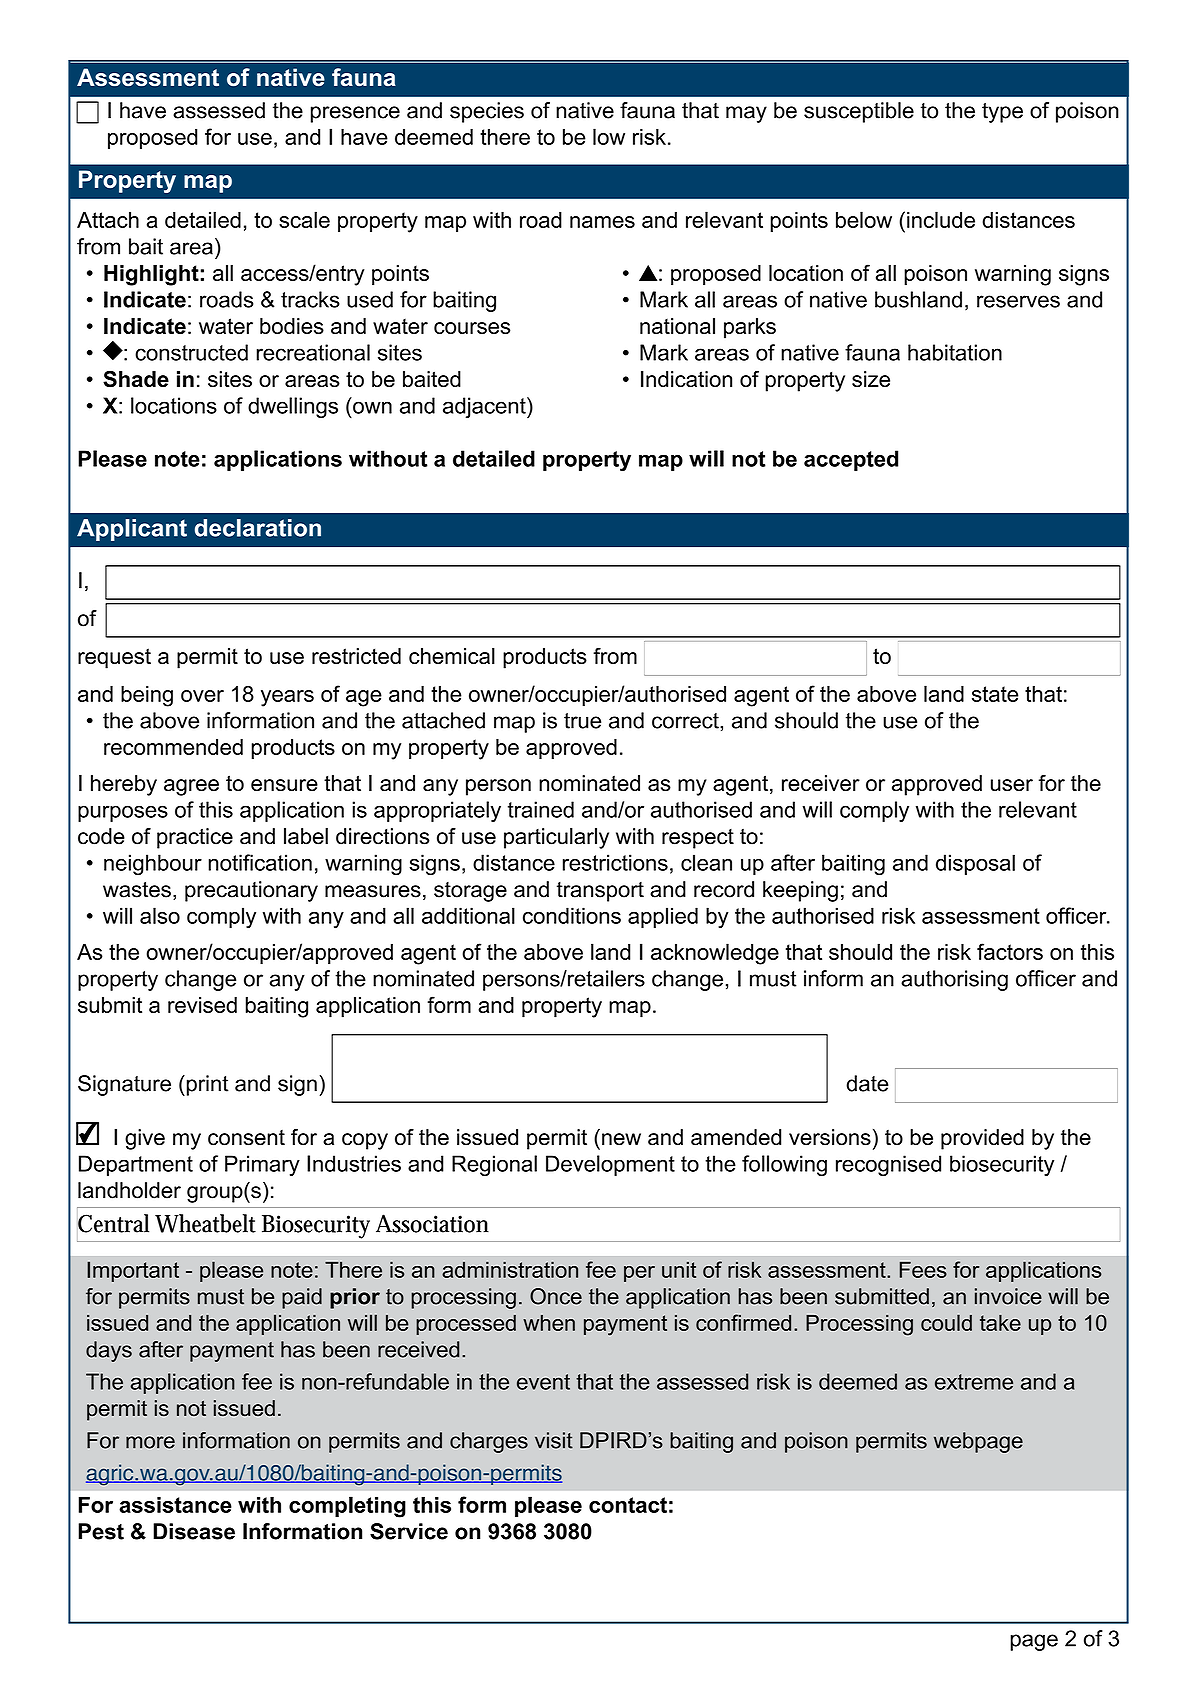  Describe the element at coordinates (175, 1504) in the document. I see `assistance` at that location.
